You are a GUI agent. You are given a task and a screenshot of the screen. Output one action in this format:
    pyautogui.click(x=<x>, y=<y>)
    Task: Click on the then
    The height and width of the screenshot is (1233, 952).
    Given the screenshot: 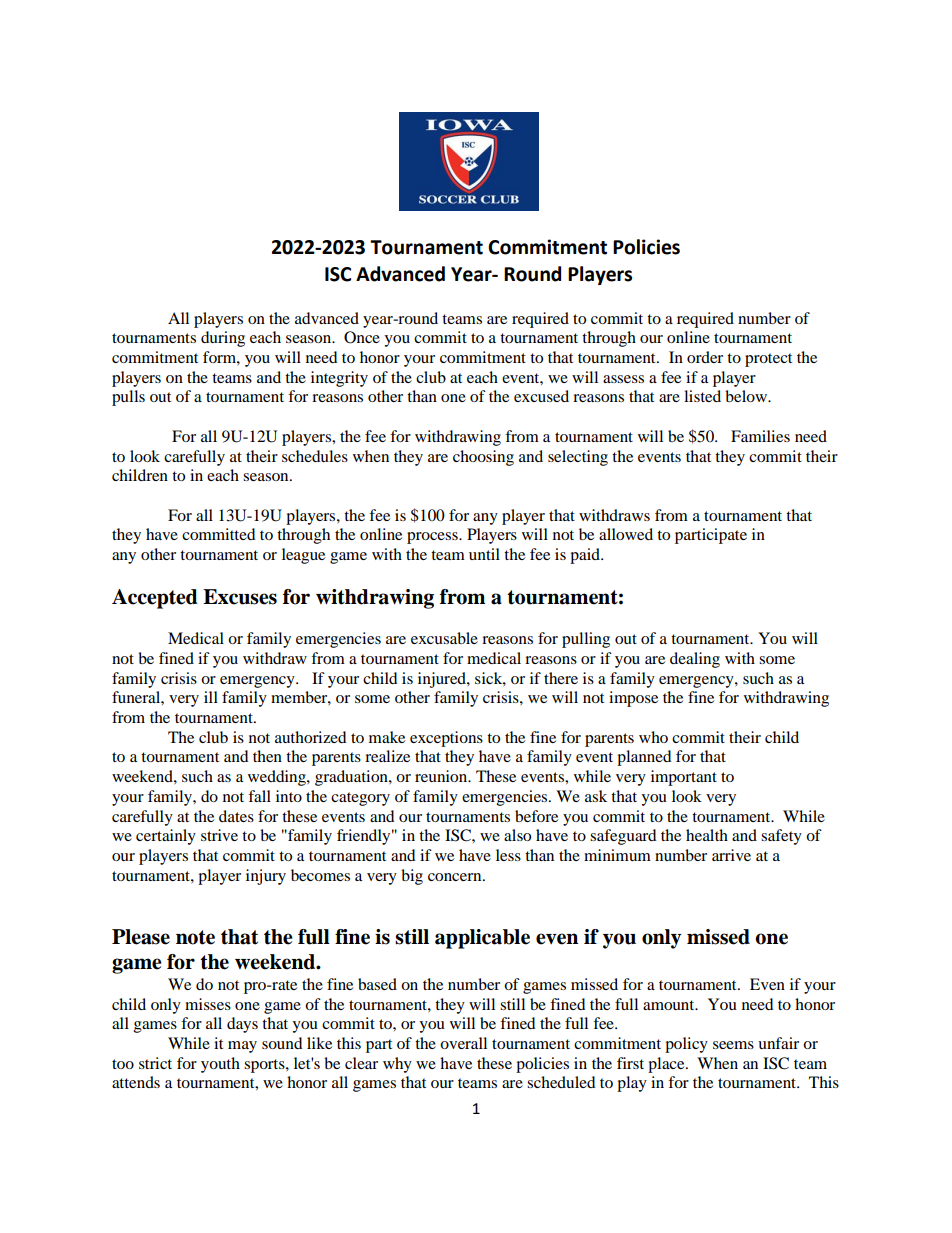 What is the action you would take?
    pyautogui.click(x=267, y=756)
